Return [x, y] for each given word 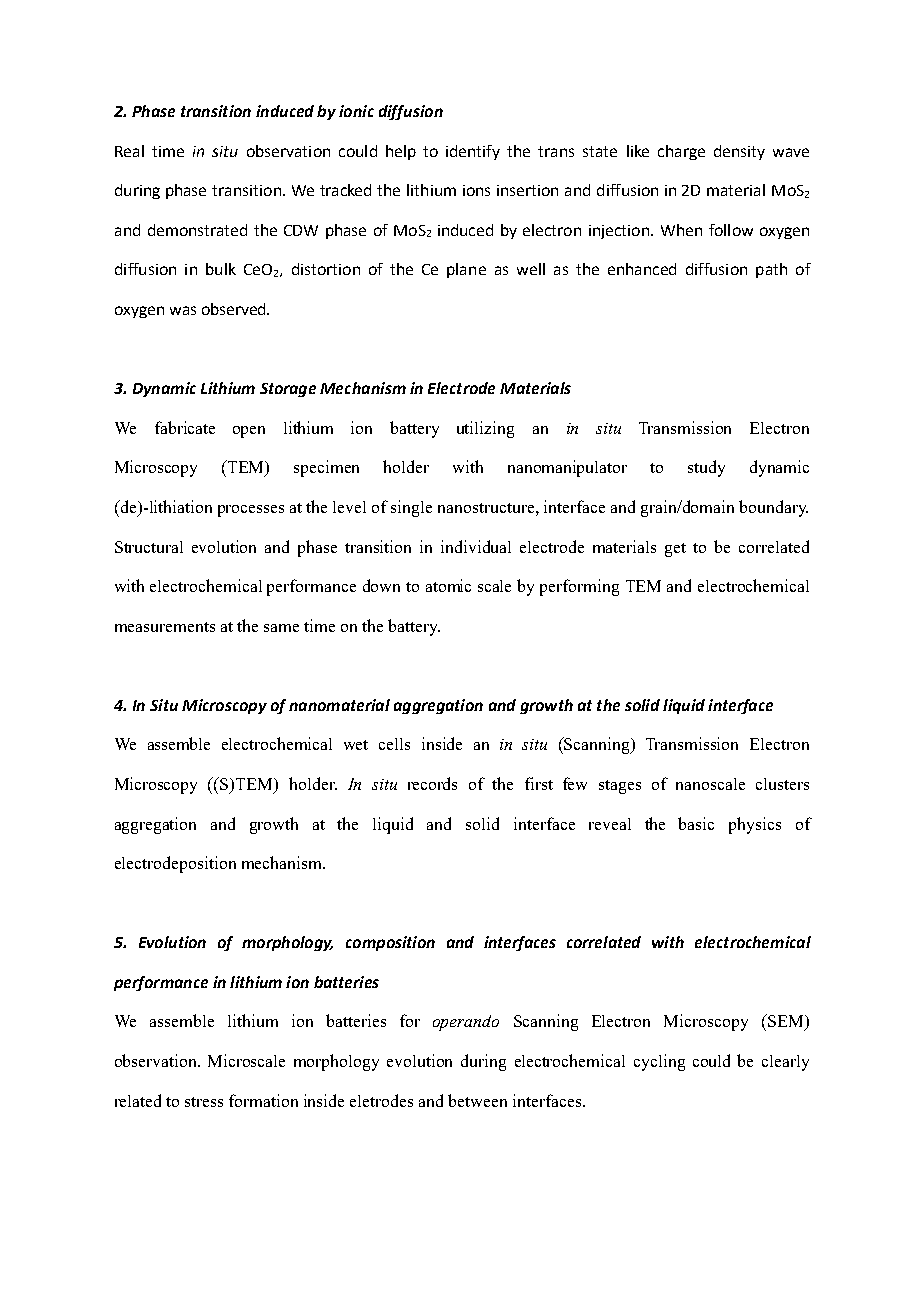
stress [204, 1102]
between [477, 1100]
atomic [448, 585]
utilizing [485, 429]
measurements [165, 627]
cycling [659, 1062]
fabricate [185, 427]
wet [356, 745]
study [706, 468]
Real [129, 151]
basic [696, 823]
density [739, 152]
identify [473, 152]
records [432, 783]
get [675, 550]
